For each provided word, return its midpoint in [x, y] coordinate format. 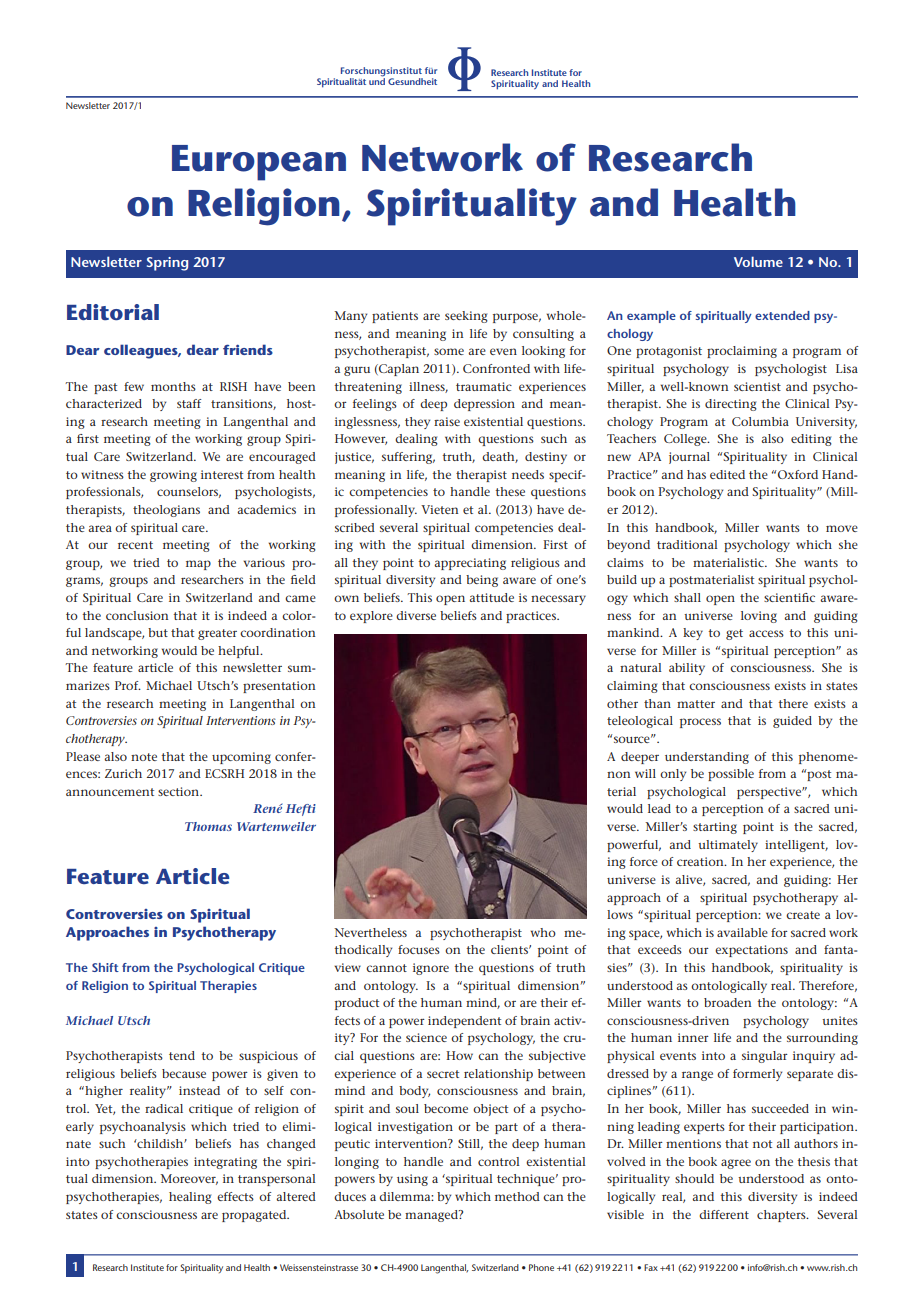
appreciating [470, 564]
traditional [687, 544]
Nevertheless [370, 932]
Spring [167, 264]
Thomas [208, 826]
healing [190, 1198]
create [803, 915]
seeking [466, 317]
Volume [758, 261]
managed [432, 1216]
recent [135, 545]
